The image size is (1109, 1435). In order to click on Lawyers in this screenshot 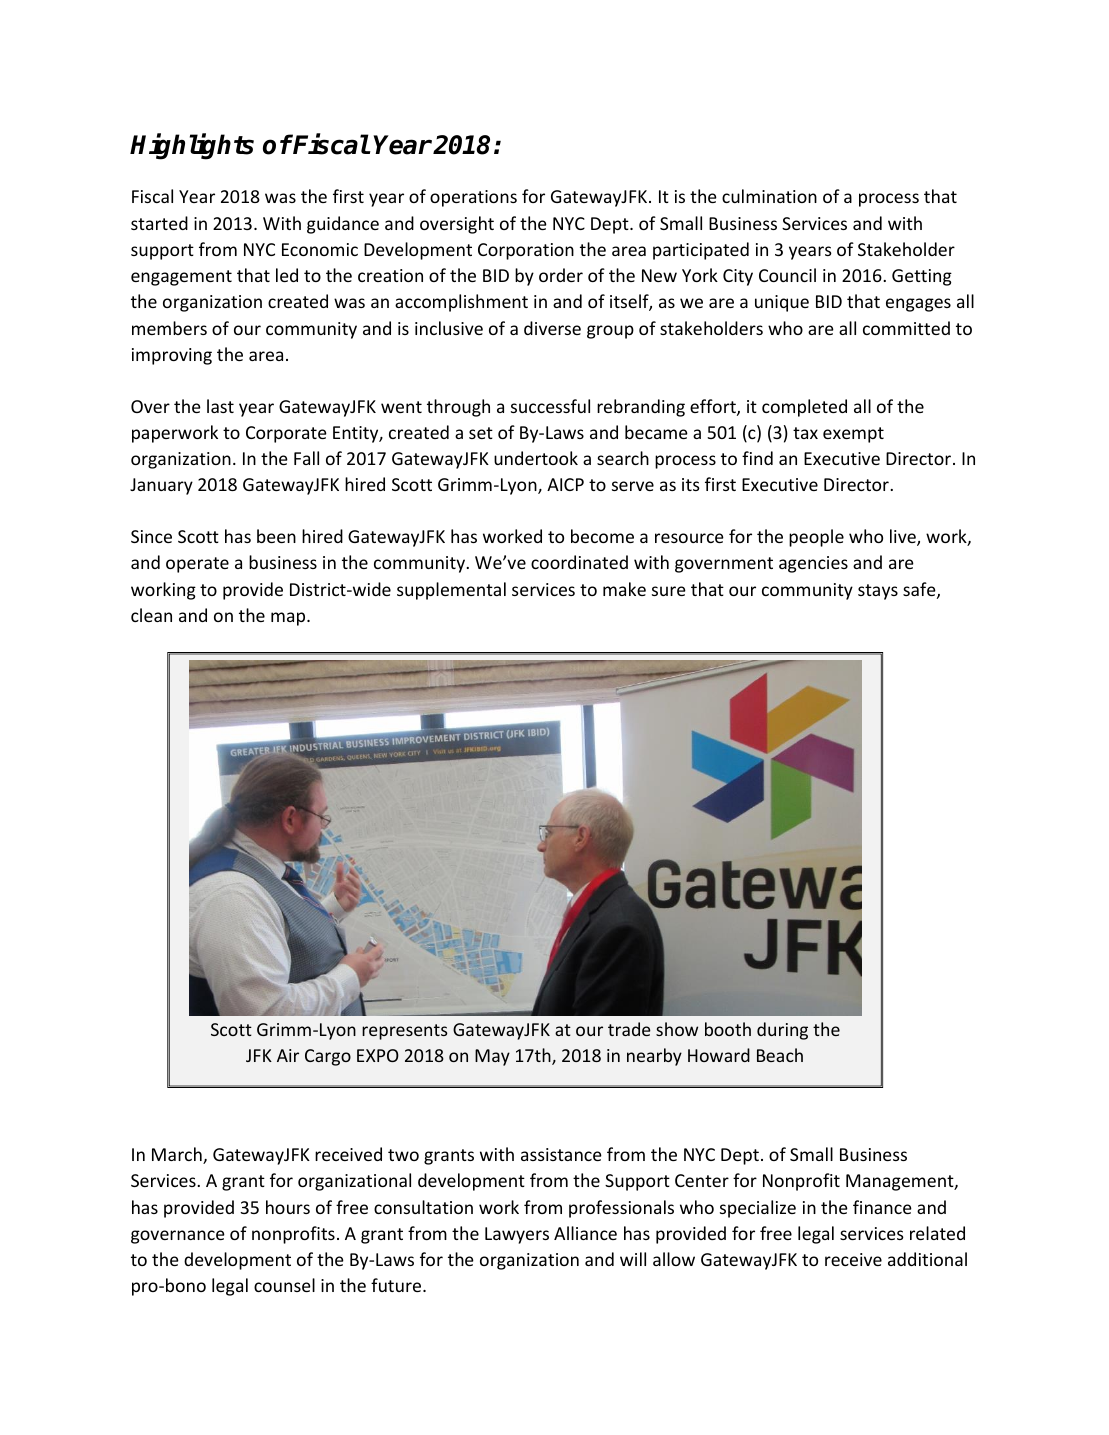, I will do `click(517, 1235)`.
